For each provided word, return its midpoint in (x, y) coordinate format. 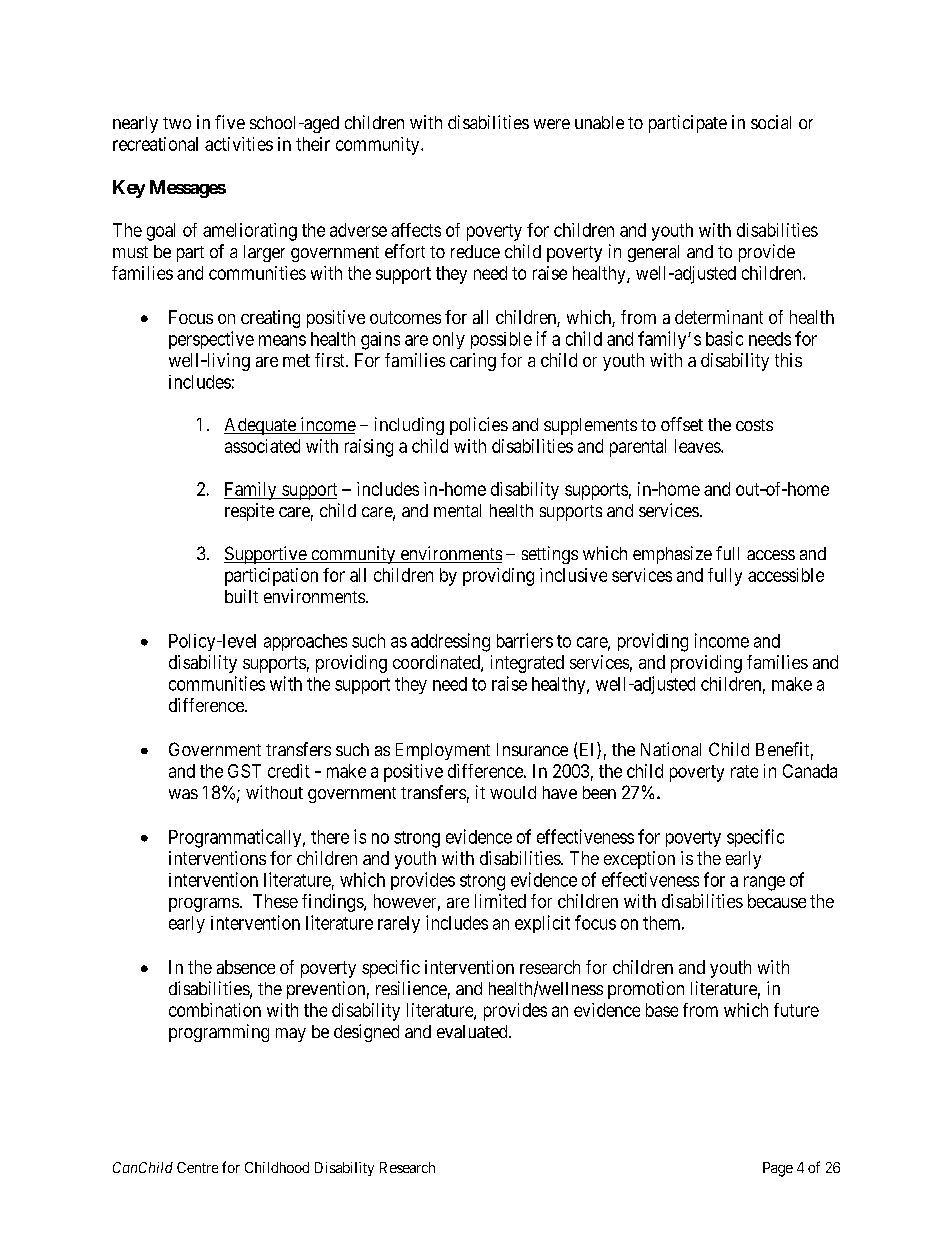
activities (239, 144)
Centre (197, 1167)
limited (500, 901)
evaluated (473, 1031)
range (764, 883)
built (241, 596)
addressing (450, 642)
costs (754, 425)
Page (778, 1169)
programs (204, 905)
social (771, 122)
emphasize (672, 555)
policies (479, 426)
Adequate (261, 426)
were (552, 124)
